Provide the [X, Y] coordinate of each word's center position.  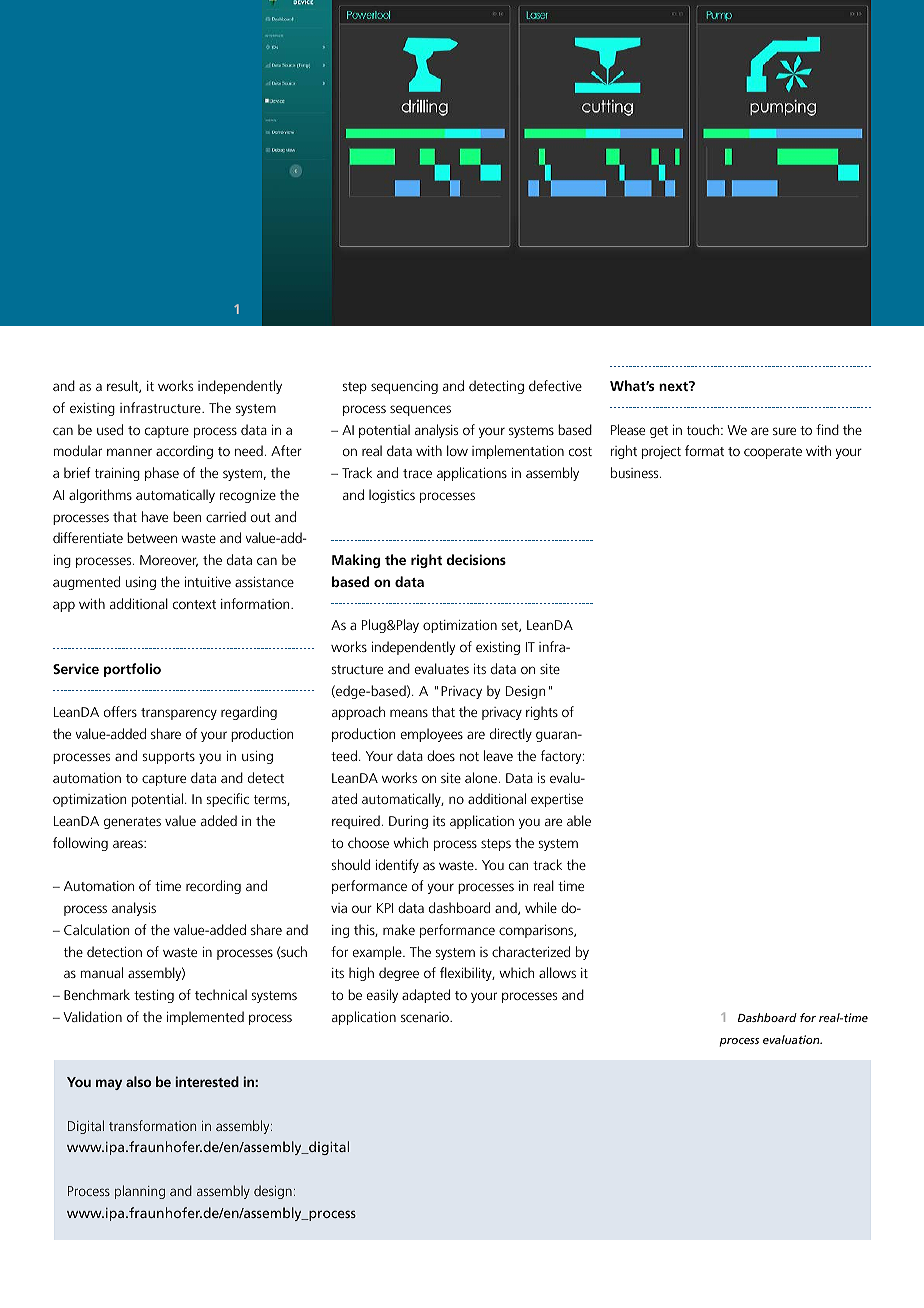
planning [140, 1192]
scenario [426, 1017]
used [110, 429]
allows [557, 972]
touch [704, 429]
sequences [420, 410]
